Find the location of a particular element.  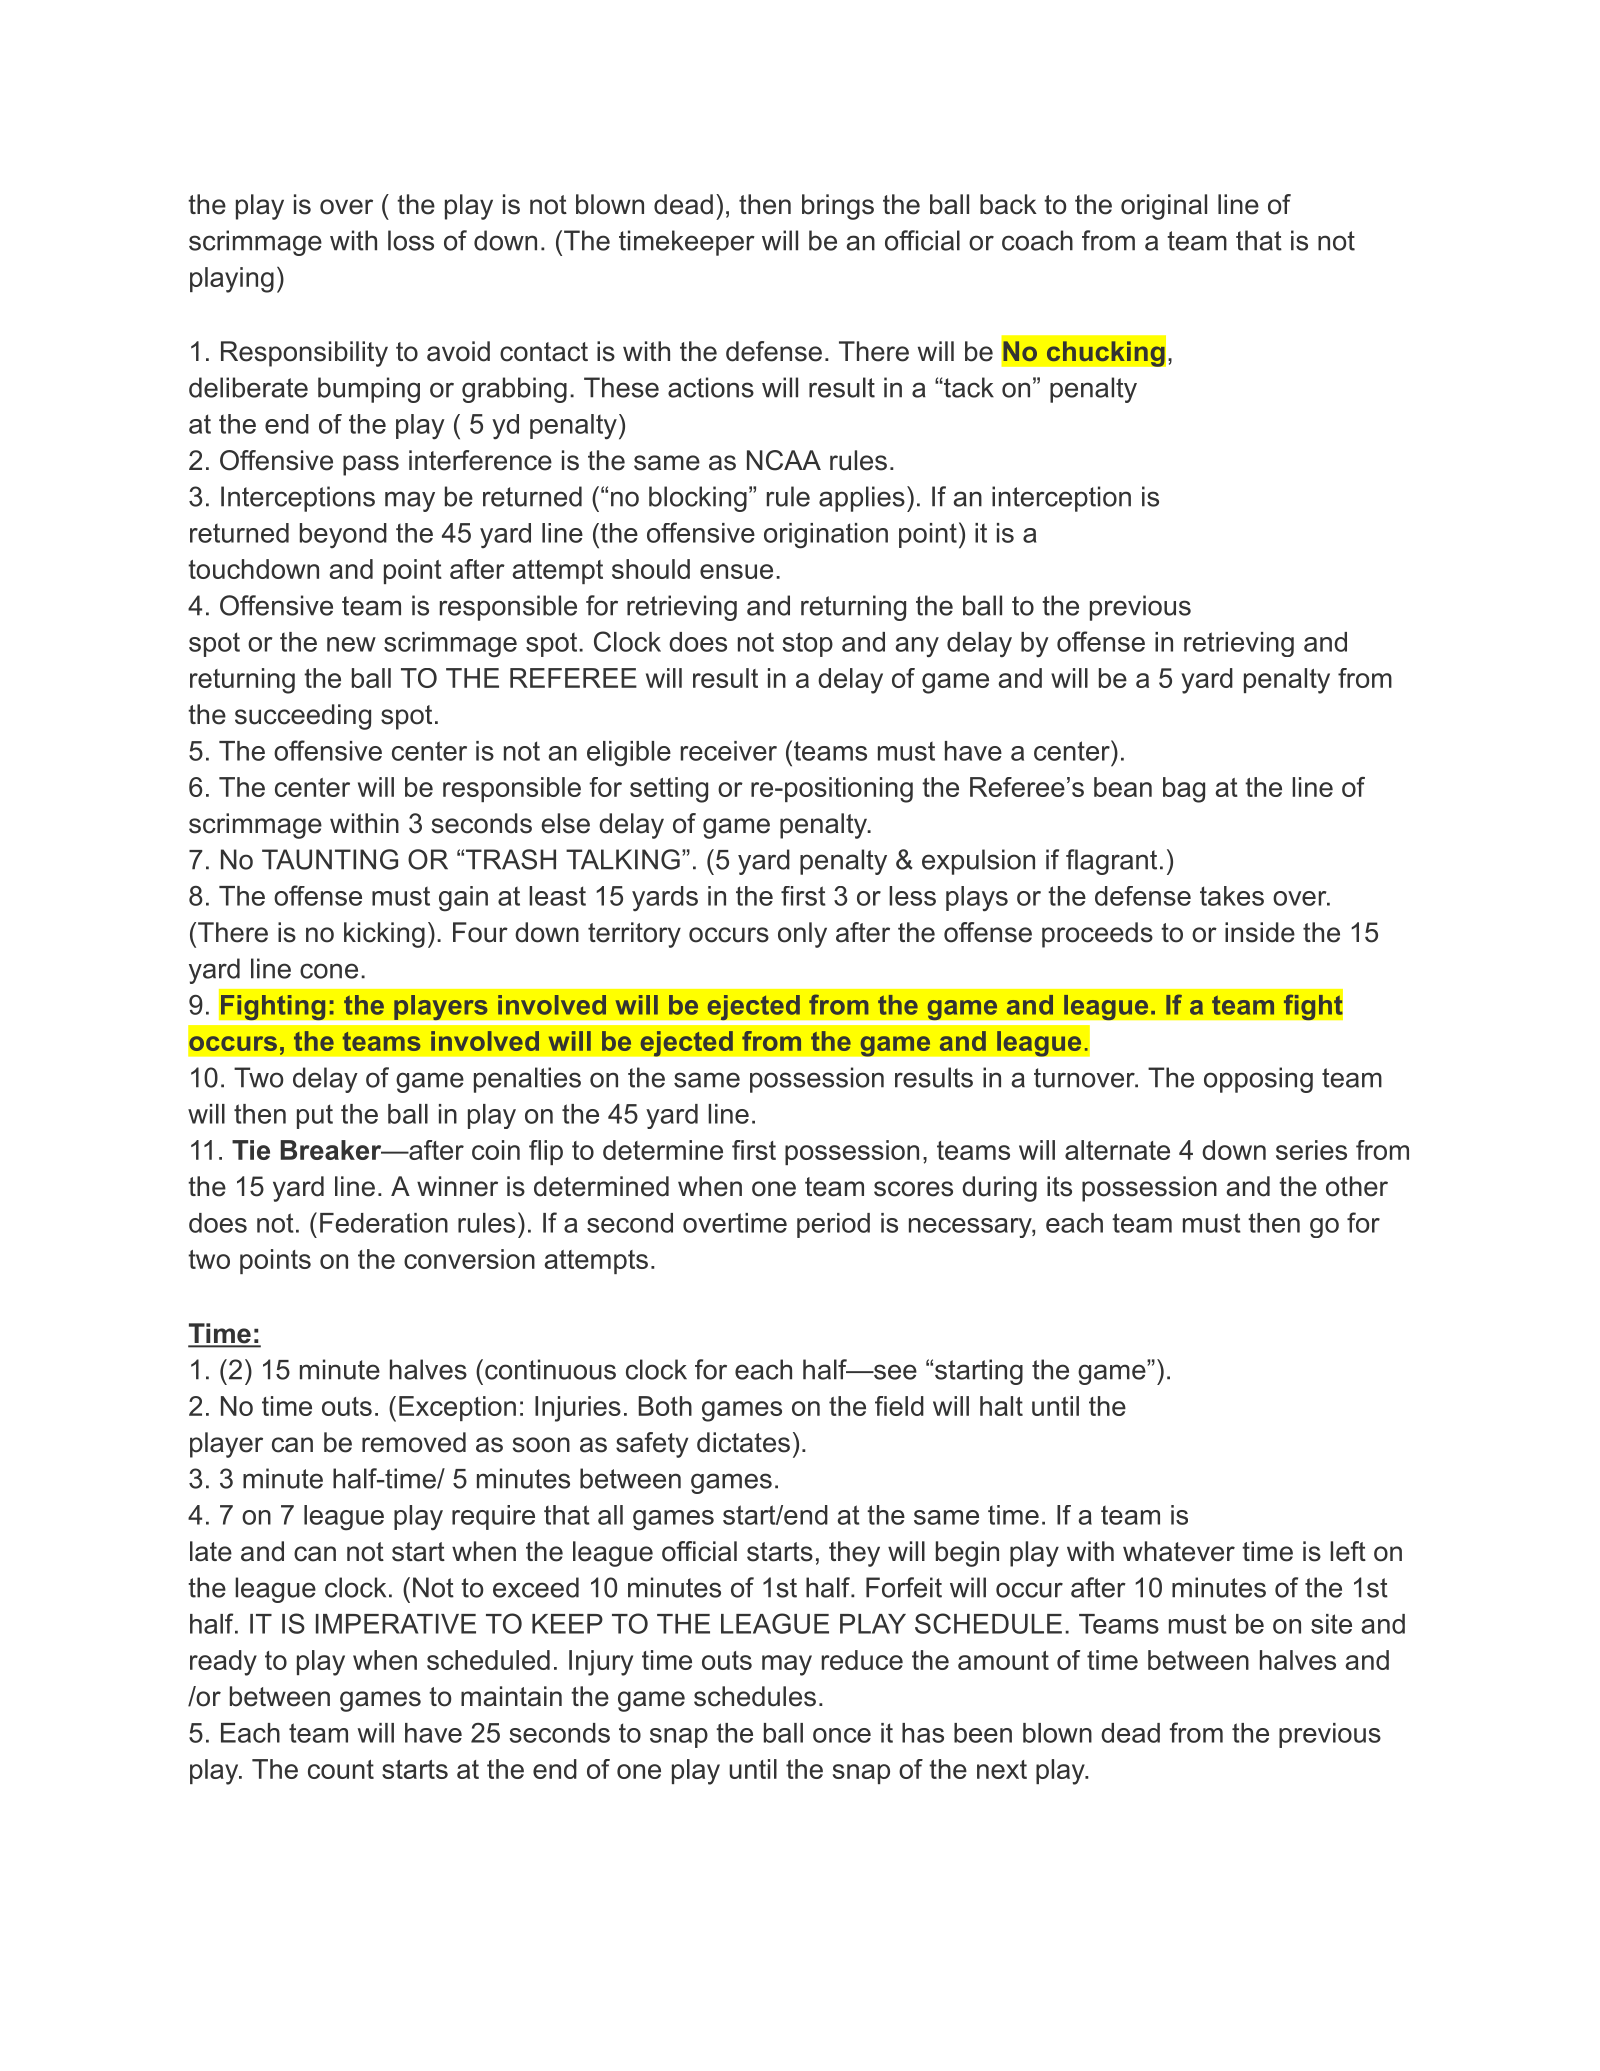

new is located at coordinates (351, 644).
